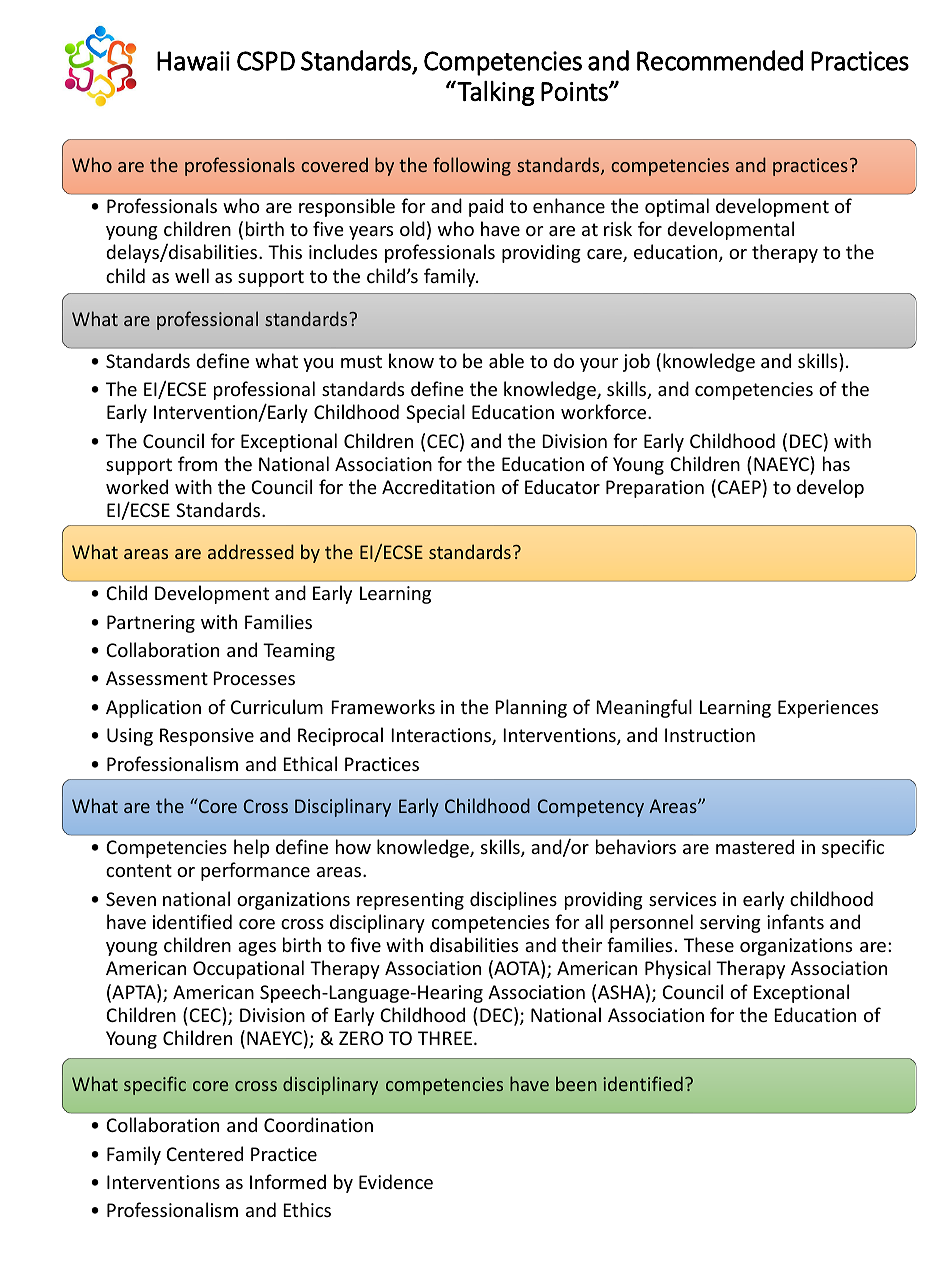 Image resolution: width=952 pixels, height=1270 pixels. I want to click on able, so click(506, 360).
